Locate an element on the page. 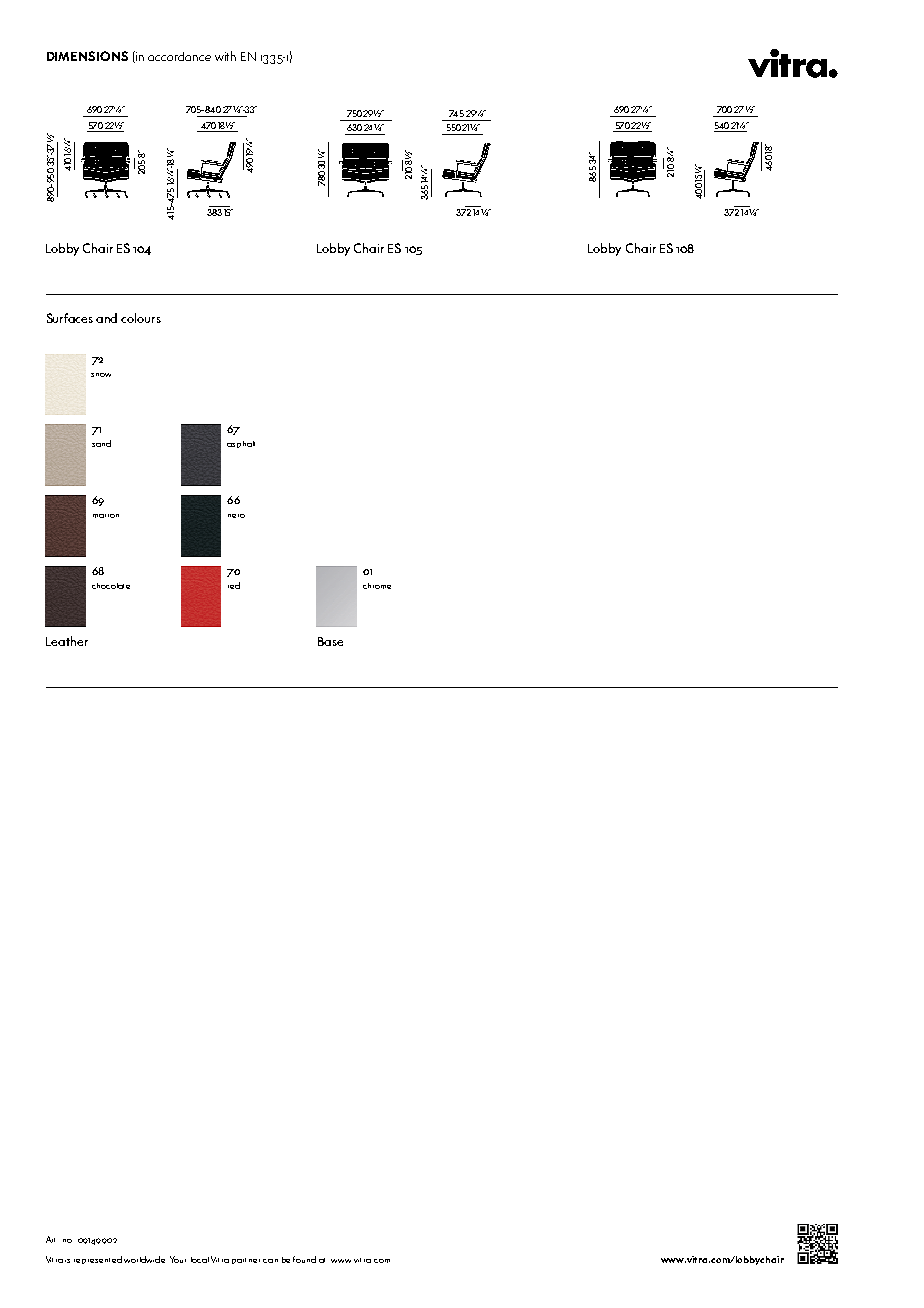  snow is located at coordinates (101, 375).
